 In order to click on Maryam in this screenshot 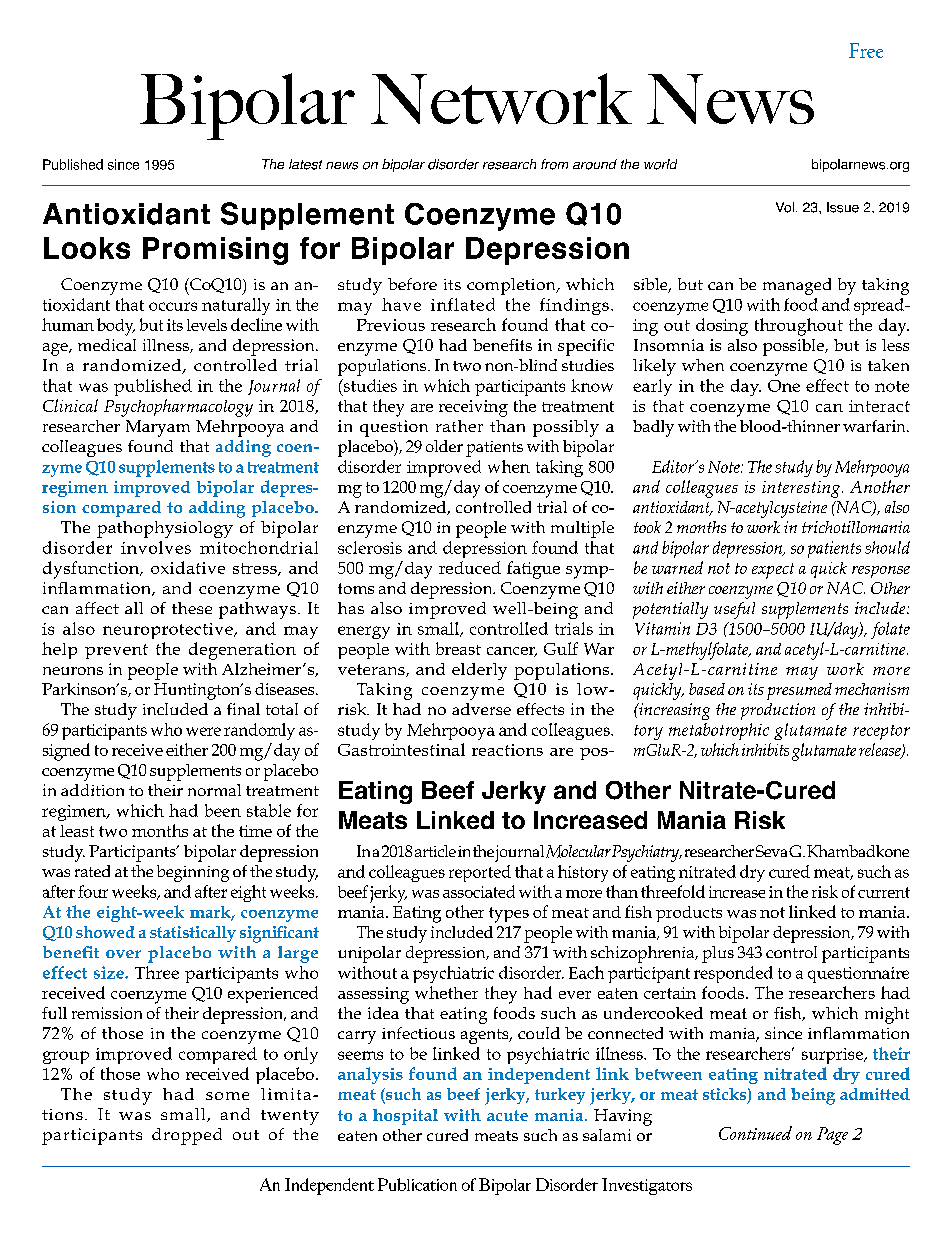, I will do `click(158, 428)`.
